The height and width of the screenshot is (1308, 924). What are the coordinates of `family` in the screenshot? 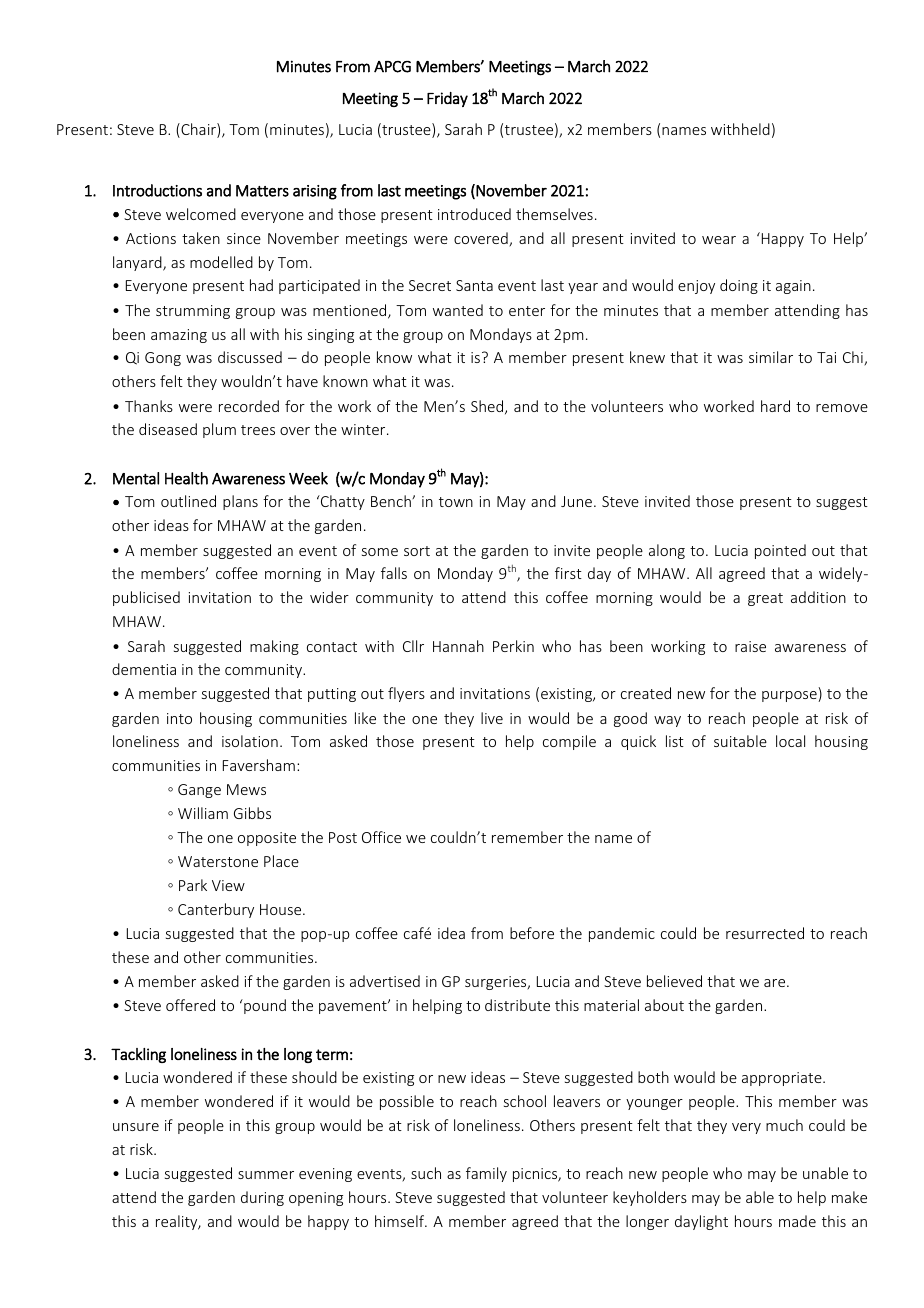 It's located at (486, 1174).
